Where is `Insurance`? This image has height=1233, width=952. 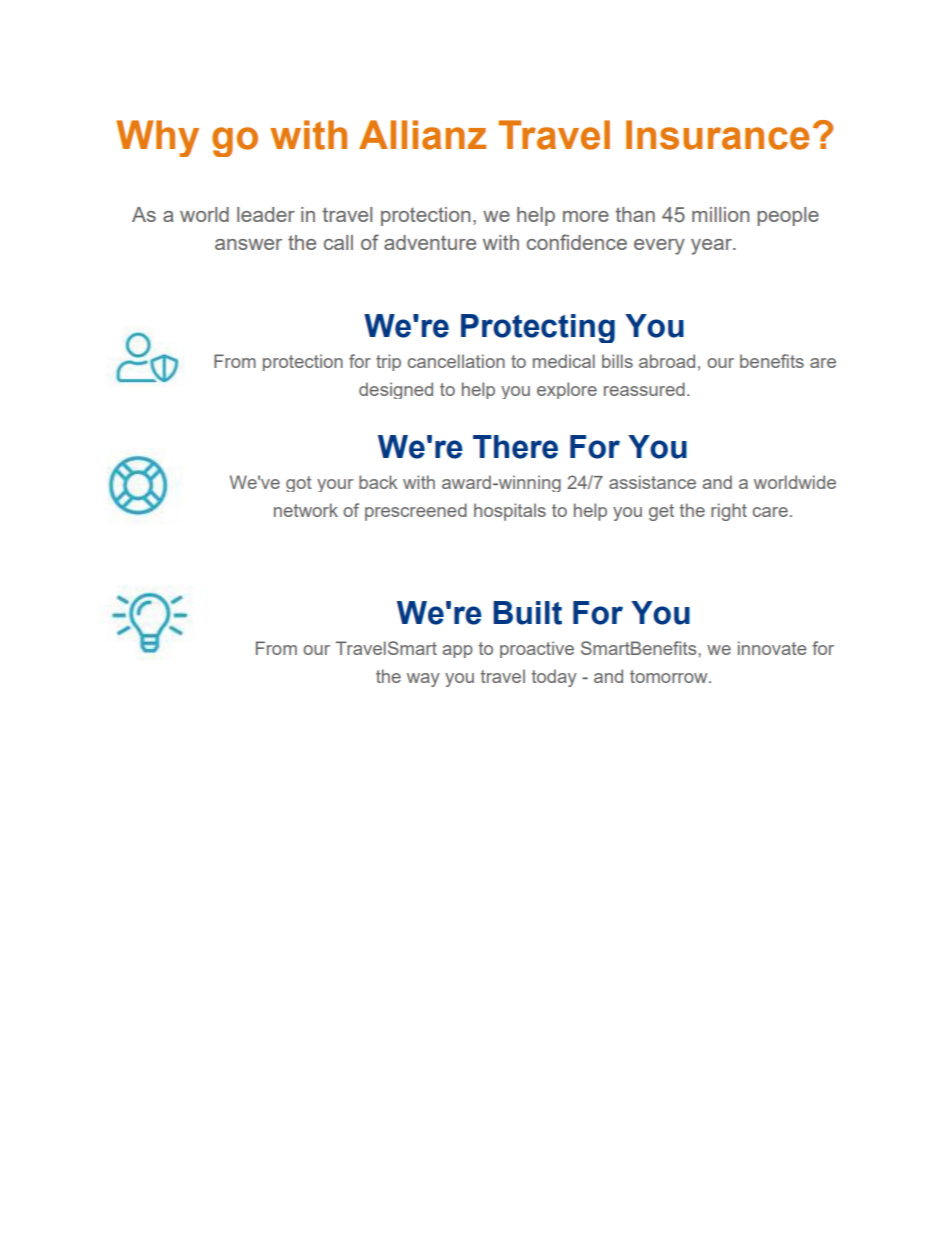 Insurance is located at coordinates (717, 135).
